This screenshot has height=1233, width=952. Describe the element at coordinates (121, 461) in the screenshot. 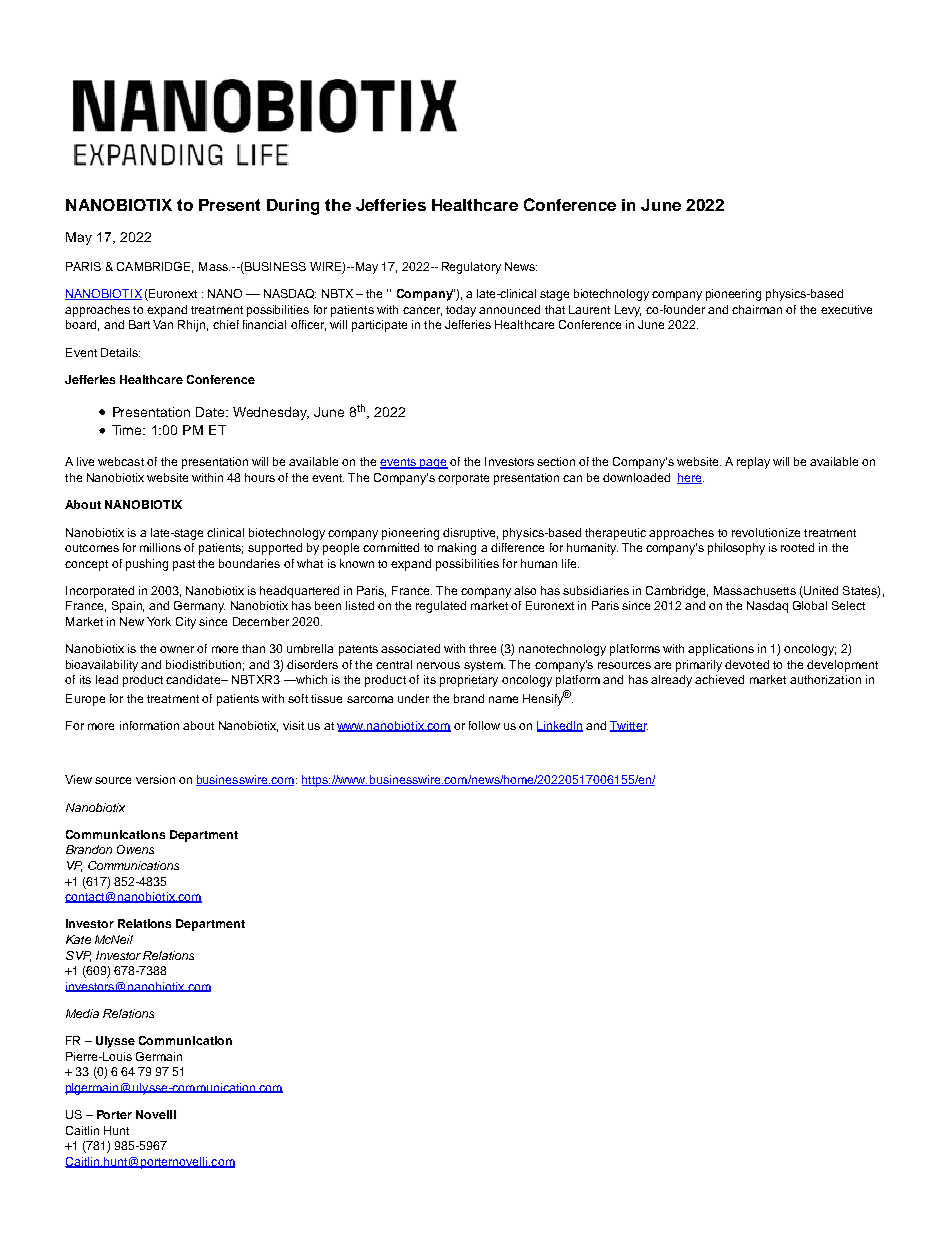

I see `webcast` at that location.
